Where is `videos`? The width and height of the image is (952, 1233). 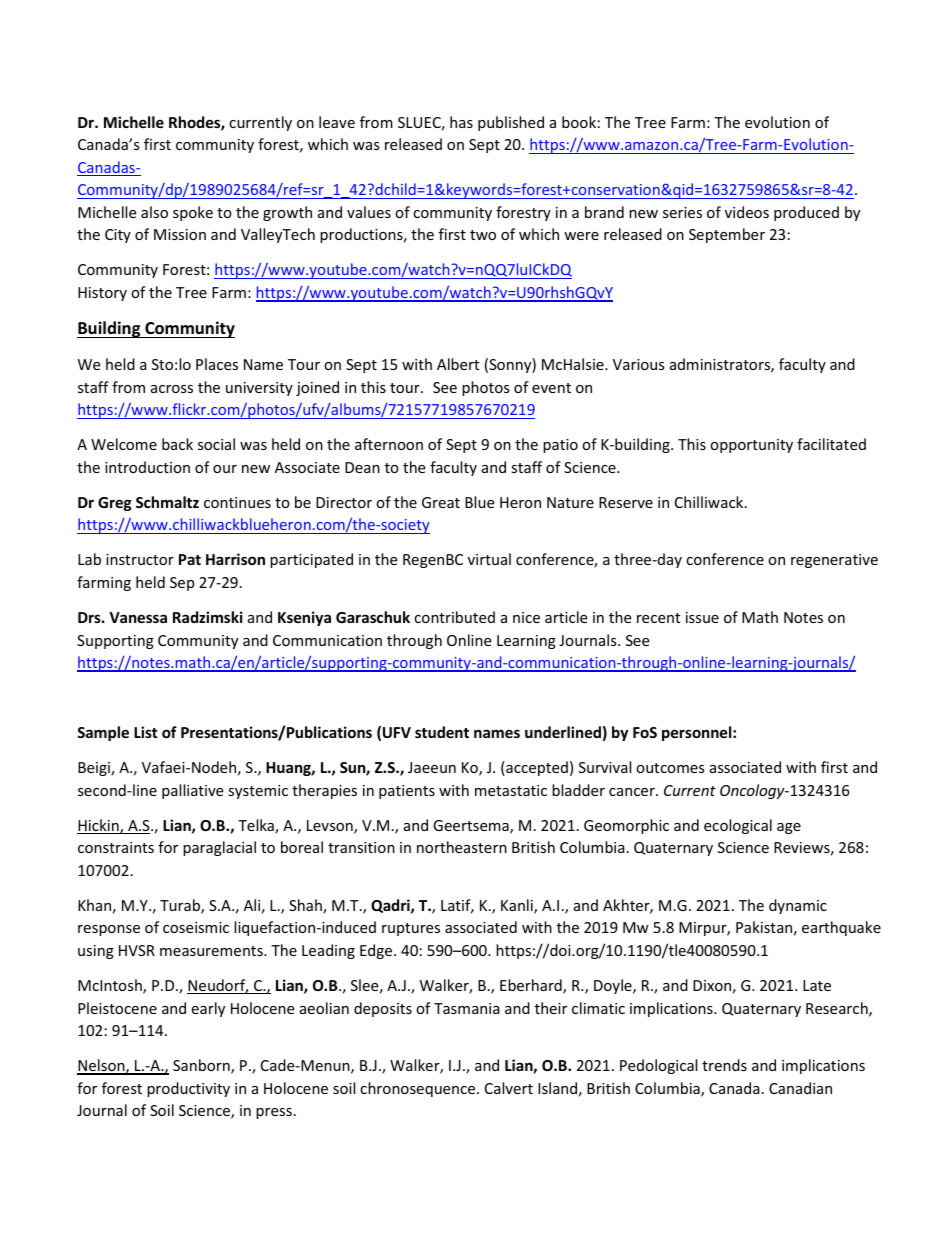
videos is located at coordinates (747, 212).
